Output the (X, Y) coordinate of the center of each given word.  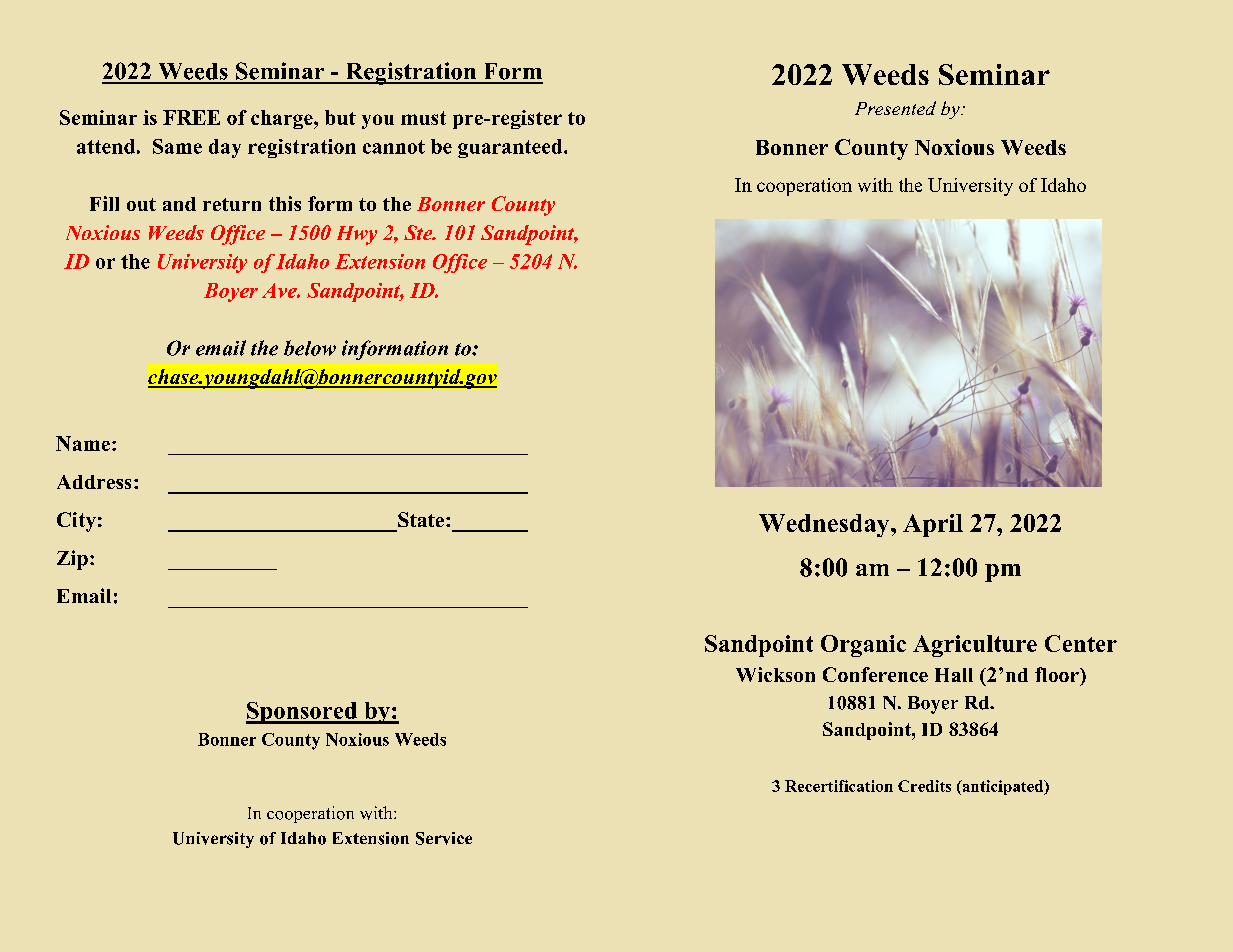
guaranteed (511, 148)
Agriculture (975, 646)
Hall (954, 675)
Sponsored (303, 713)
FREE (191, 117)
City (76, 522)
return (232, 204)
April (933, 525)
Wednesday (825, 525)
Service (444, 838)
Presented (895, 108)
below (310, 348)
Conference (875, 674)
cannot (394, 147)
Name (83, 443)
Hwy (357, 235)
